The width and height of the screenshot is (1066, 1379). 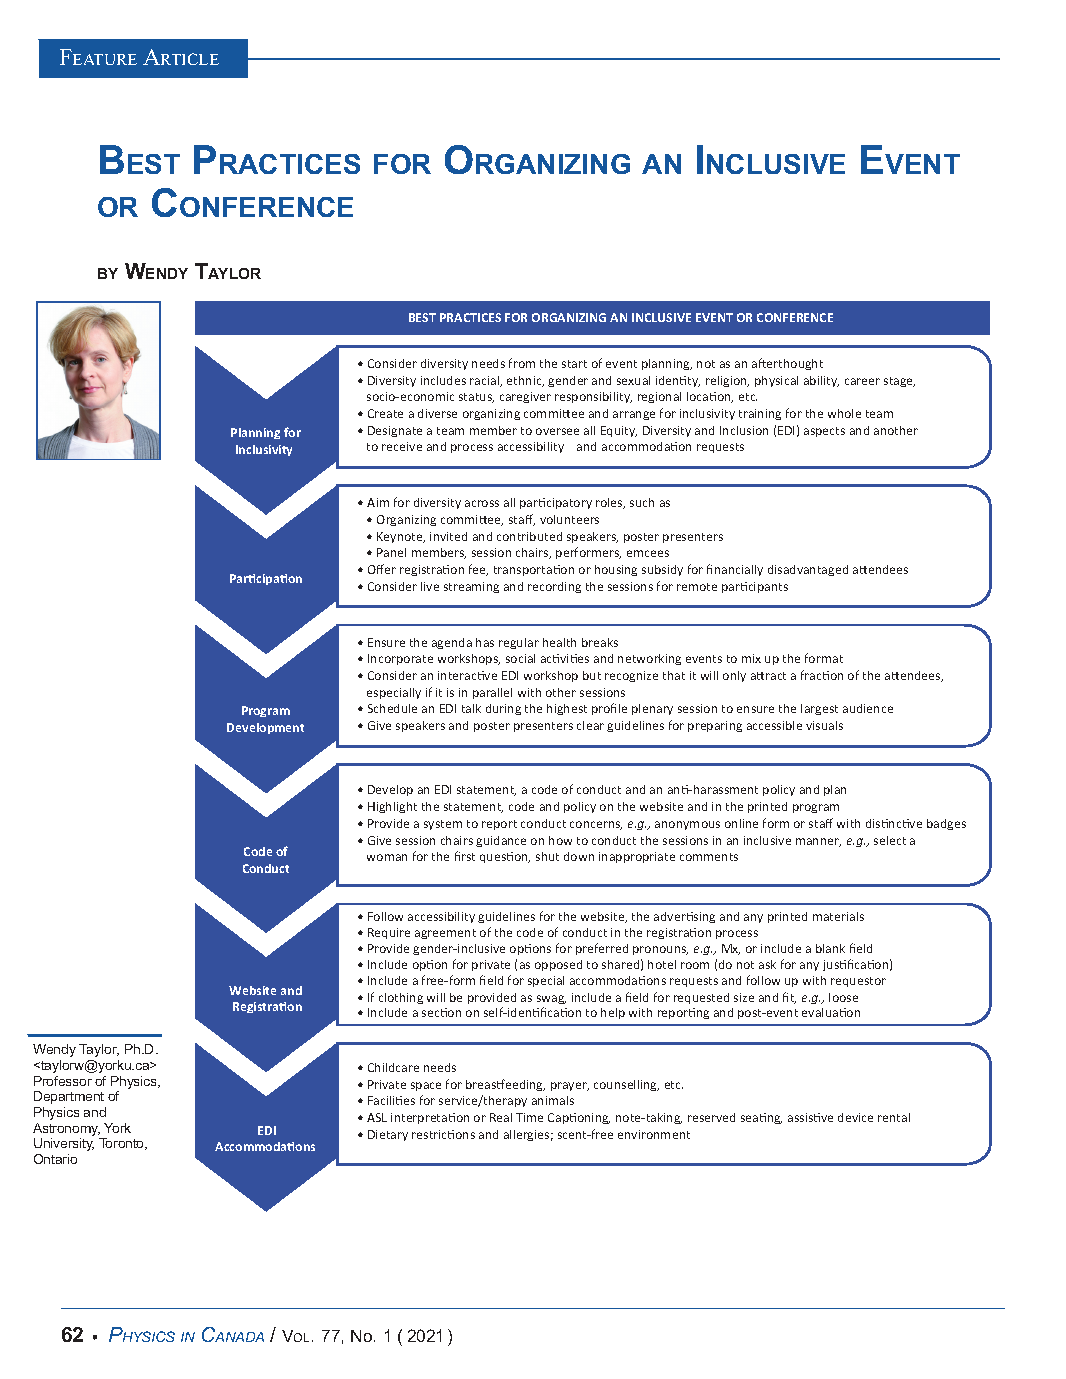 I want to click on Require, so click(x=389, y=933).
